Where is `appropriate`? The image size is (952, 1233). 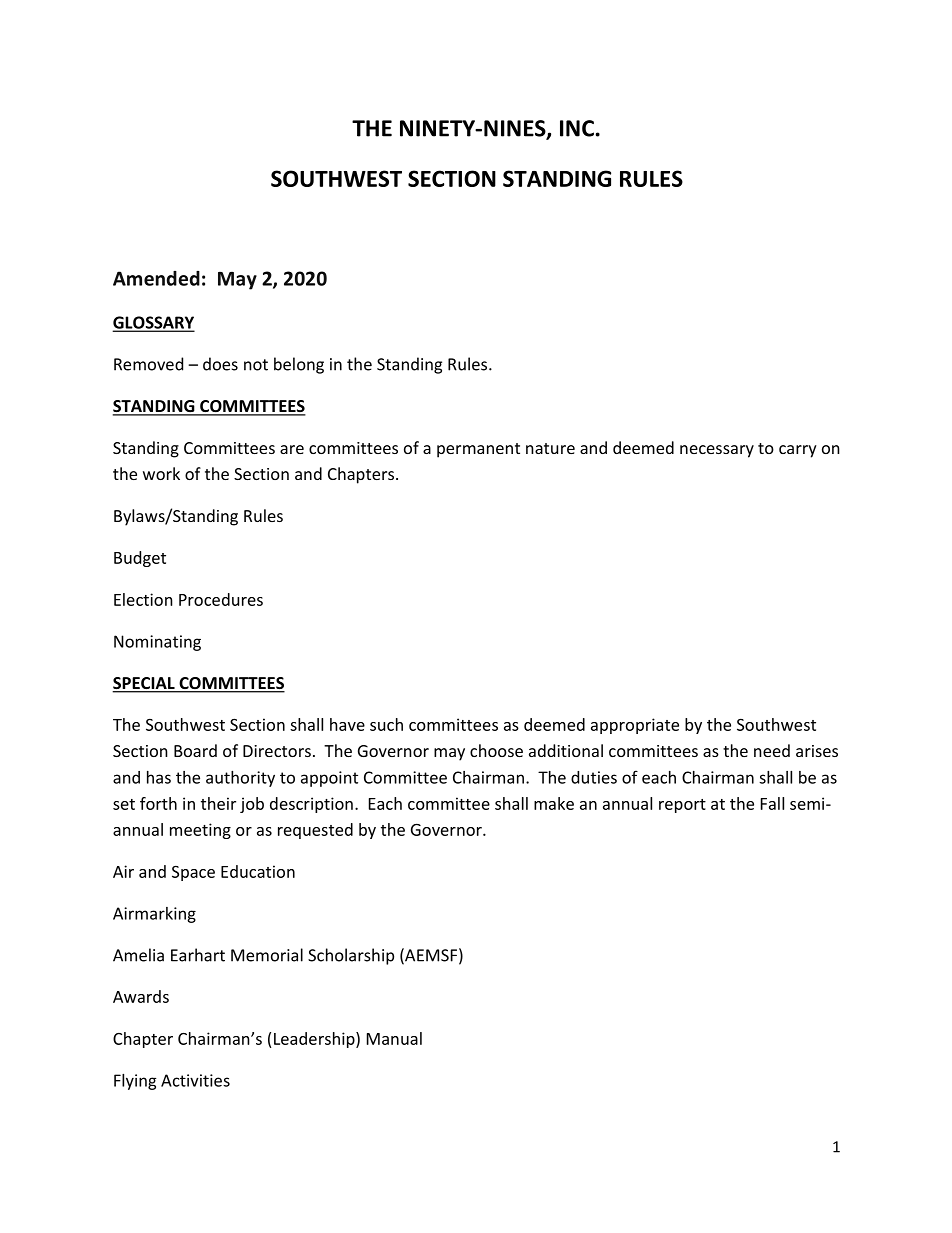 appropriate is located at coordinates (635, 726).
